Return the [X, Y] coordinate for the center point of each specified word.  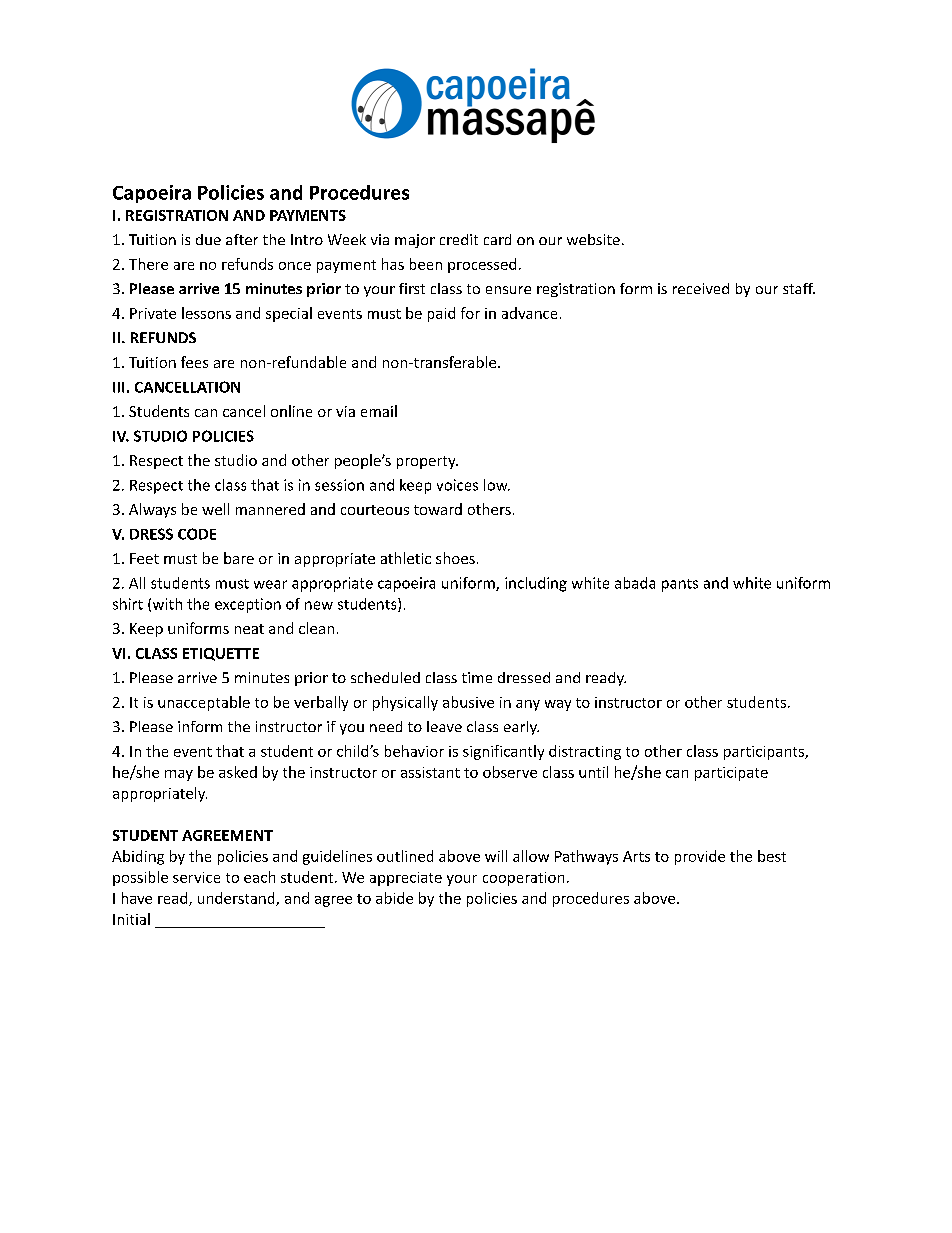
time [477, 677]
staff [799, 288]
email [379, 411]
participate [731, 774]
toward [438, 509]
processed [482, 265]
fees [194, 362]
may [179, 775]
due [208, 239]
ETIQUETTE [221, 654]
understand [237, 899]
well [215, 509]
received [701, 288]
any [528, 705]
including [536, 584]
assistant [430, 772]
